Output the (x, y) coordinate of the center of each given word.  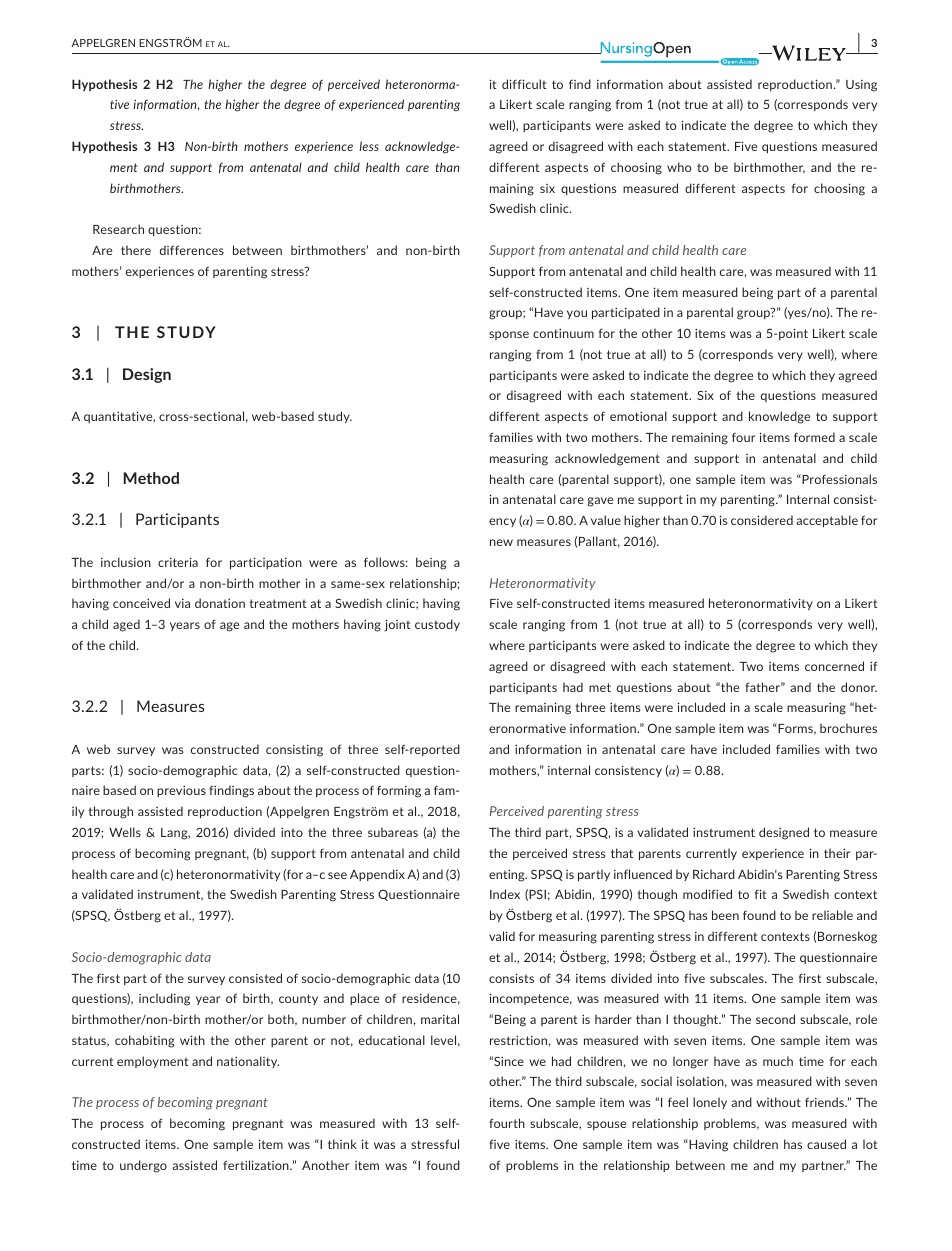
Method (151, 478)
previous (181, 791)
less (369, 146)
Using (861, 86)
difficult (524, 84)
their (837, 853)
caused (826, 1144)
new (501, 542)
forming (399, 791)
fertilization (257, 1165)
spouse (606, 1125)
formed (814, 437)
